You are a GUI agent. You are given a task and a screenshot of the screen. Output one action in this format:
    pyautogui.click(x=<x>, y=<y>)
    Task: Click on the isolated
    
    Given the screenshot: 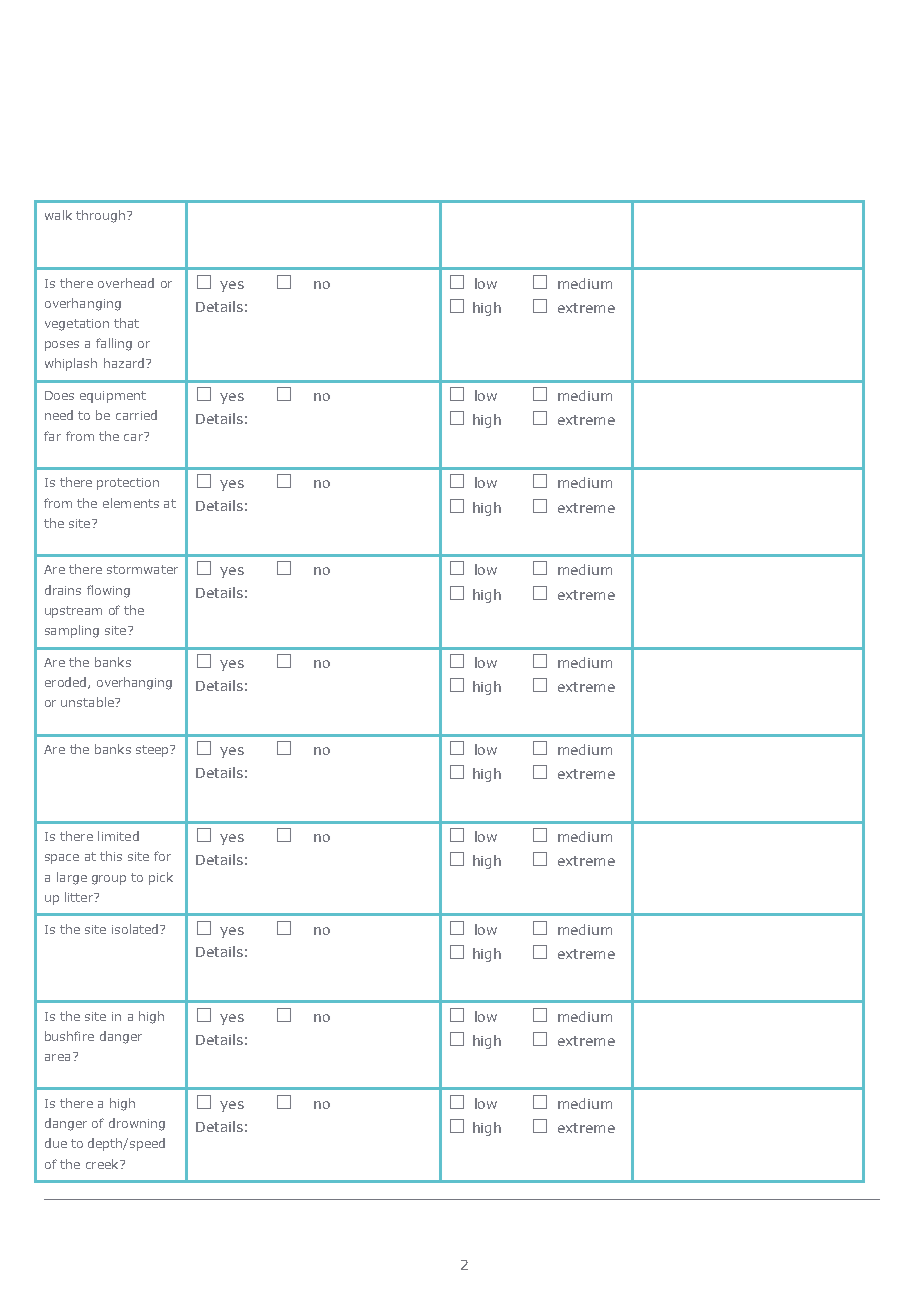 What is the action you would take?
    pyautogui.click(x=136, y=929)
